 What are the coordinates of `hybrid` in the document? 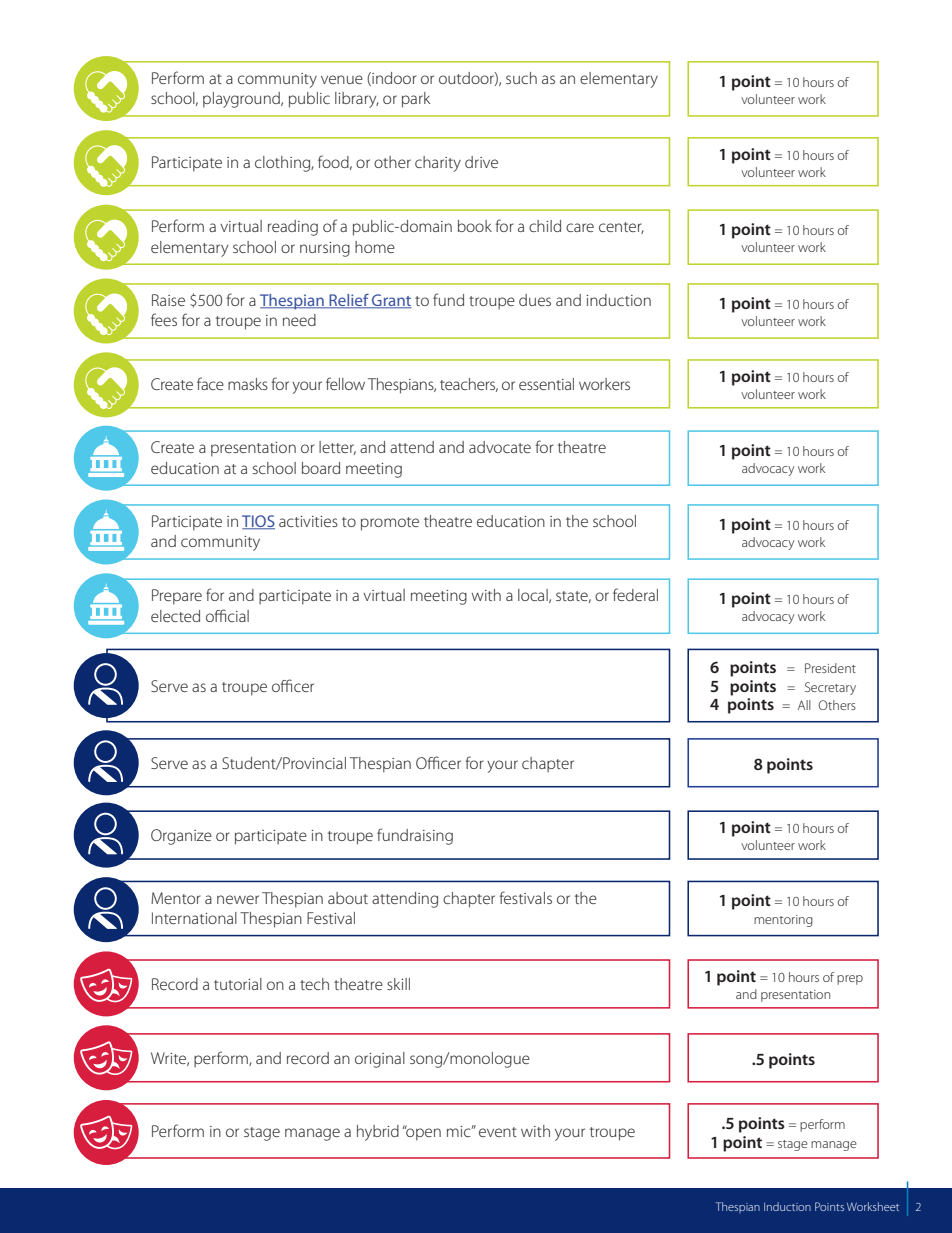 It's located at (378, 1133).
